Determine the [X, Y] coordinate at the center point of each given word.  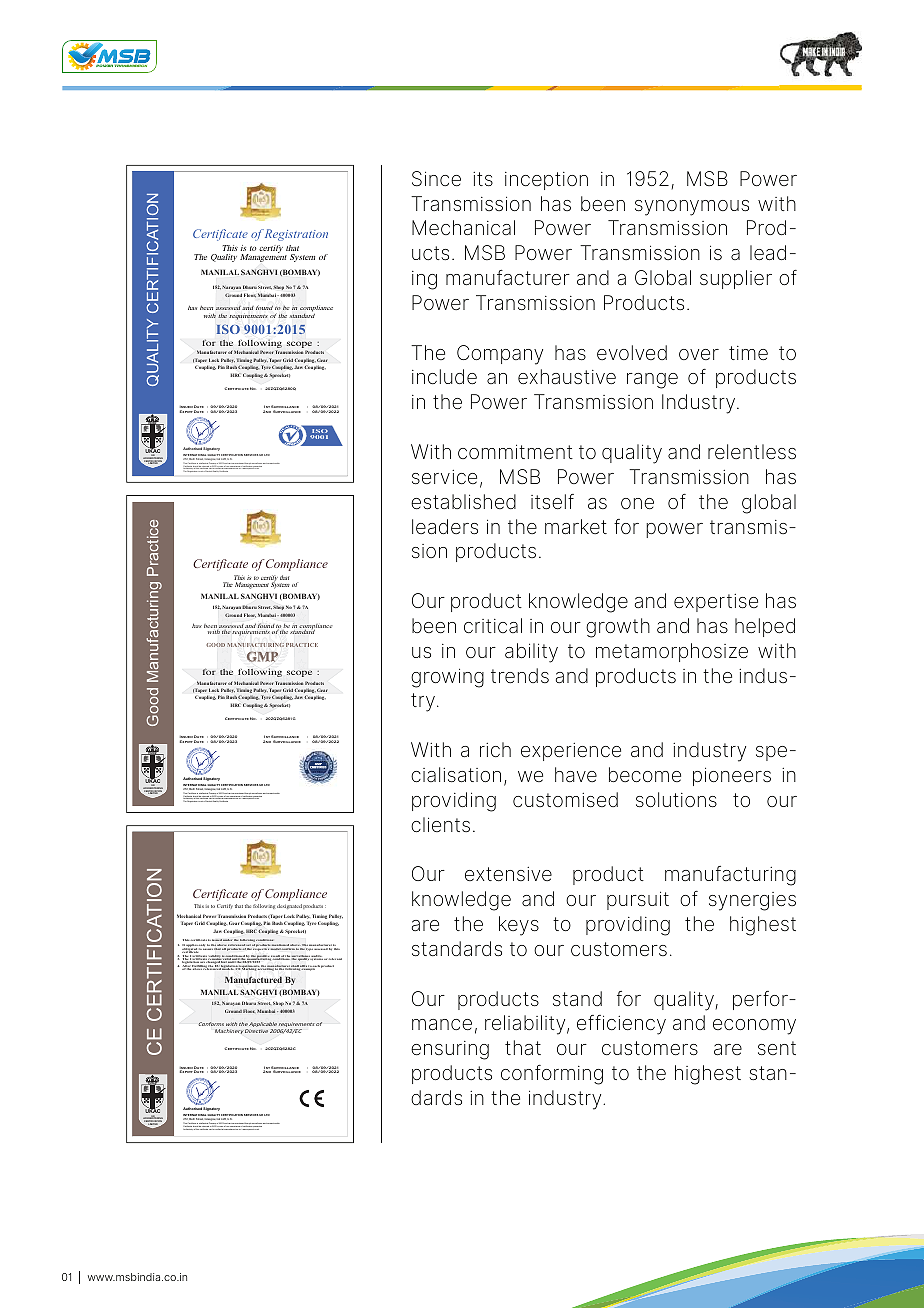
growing [447, 678]
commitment [515, 451]
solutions [676, 799]
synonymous [692, 208]
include [444, 376]
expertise [716, 603]
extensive [508, 874]
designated [289, 906]
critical [493, 625]
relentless [752, 451]
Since [436, 179]
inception [546, 181]
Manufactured [253, 979]
